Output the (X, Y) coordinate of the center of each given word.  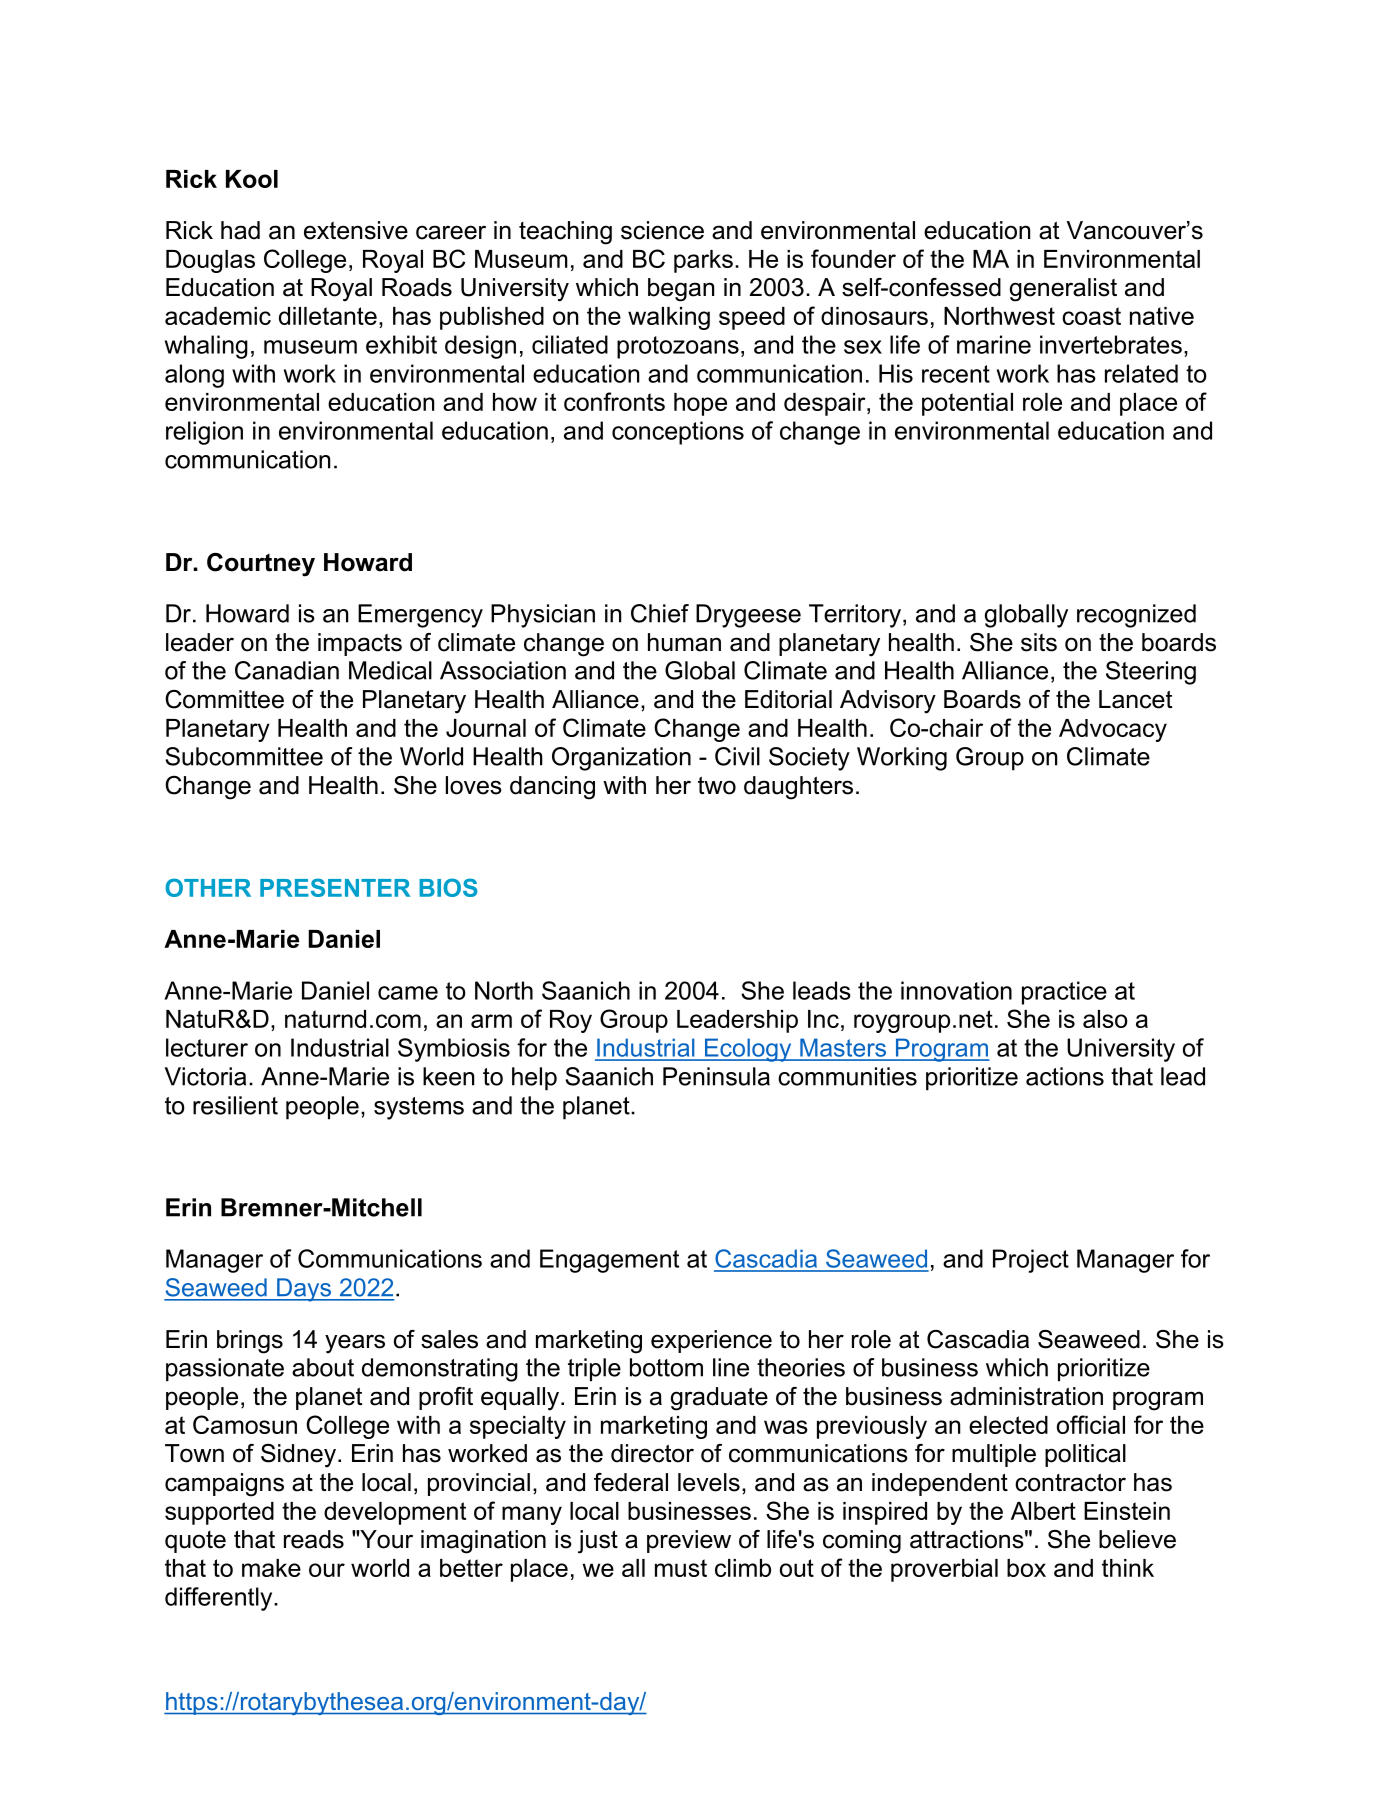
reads (314, 1539)
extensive (356, 230)
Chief (660, 613)
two (717, 785)
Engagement (609, 1261)
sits (1039, 642)
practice (1064, 993)
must (681, 1568)
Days (304, 1290)
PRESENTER (335, 887)
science (662, 230)
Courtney (261, 565)
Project (1031, 1261)
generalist (1063, 290)
